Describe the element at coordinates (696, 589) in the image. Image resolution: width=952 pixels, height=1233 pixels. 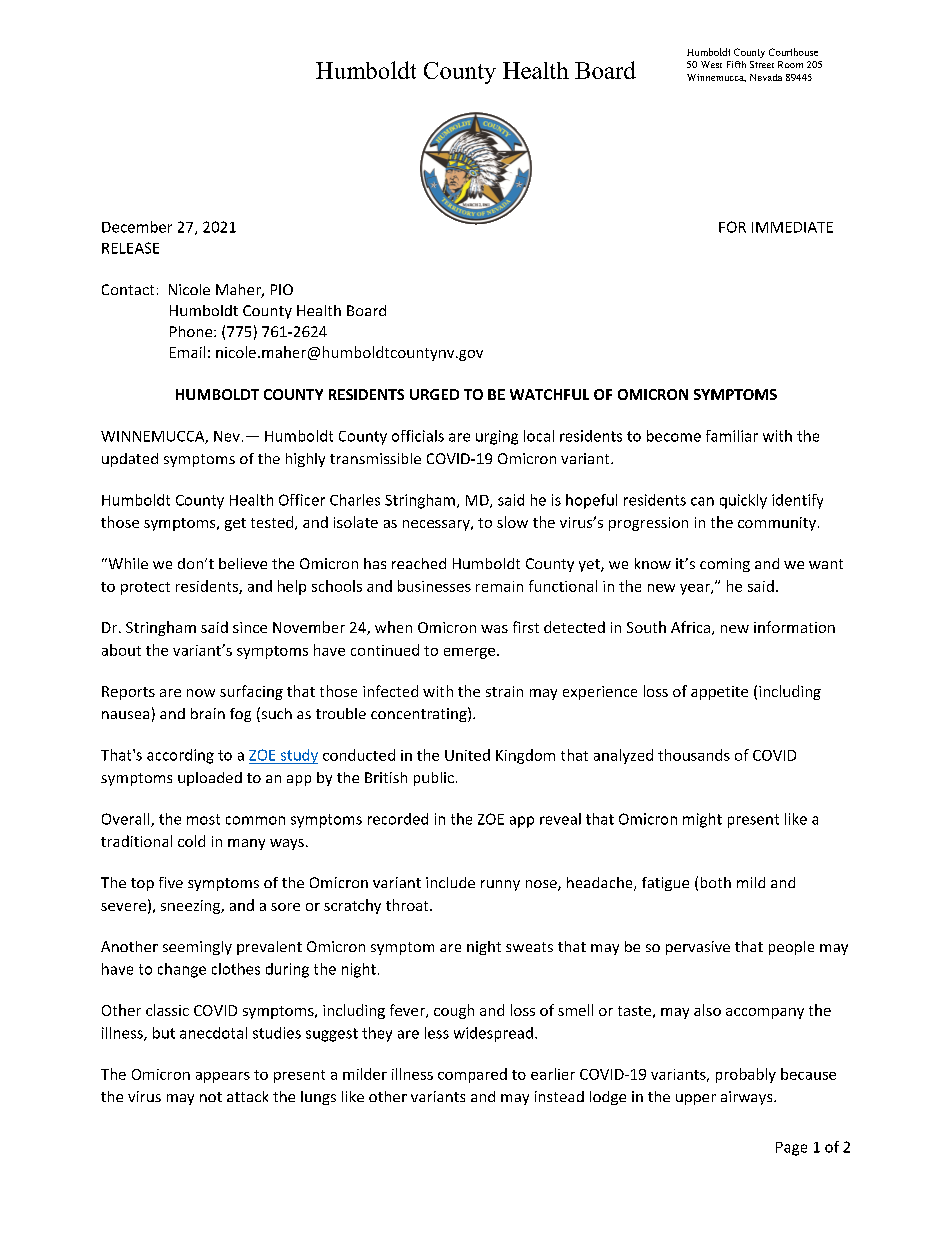
I see `year` at that location.
